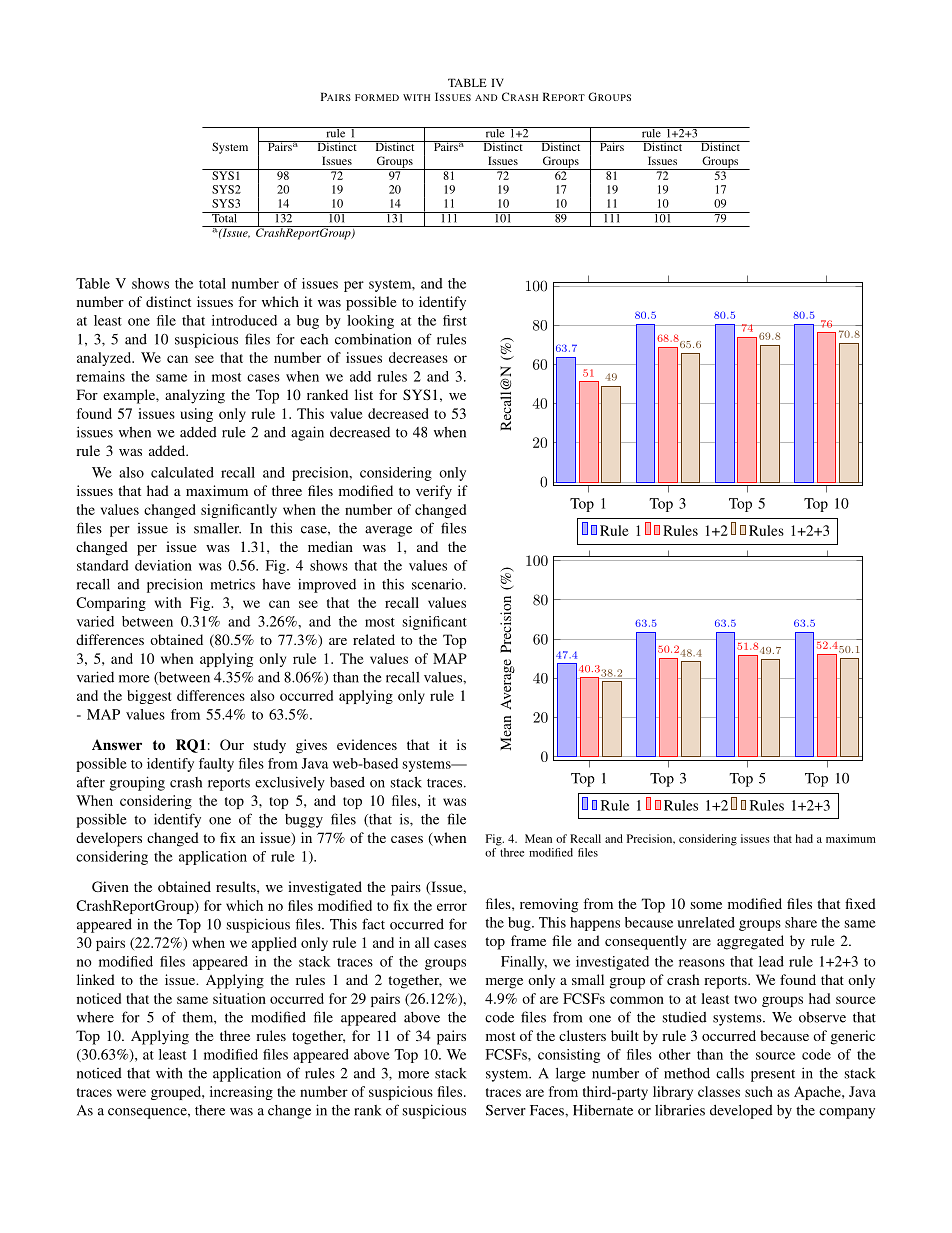 This document has width=952, height=1233. Describe the element at coordinates (455, 320) in the document. I see `first` at that location.
